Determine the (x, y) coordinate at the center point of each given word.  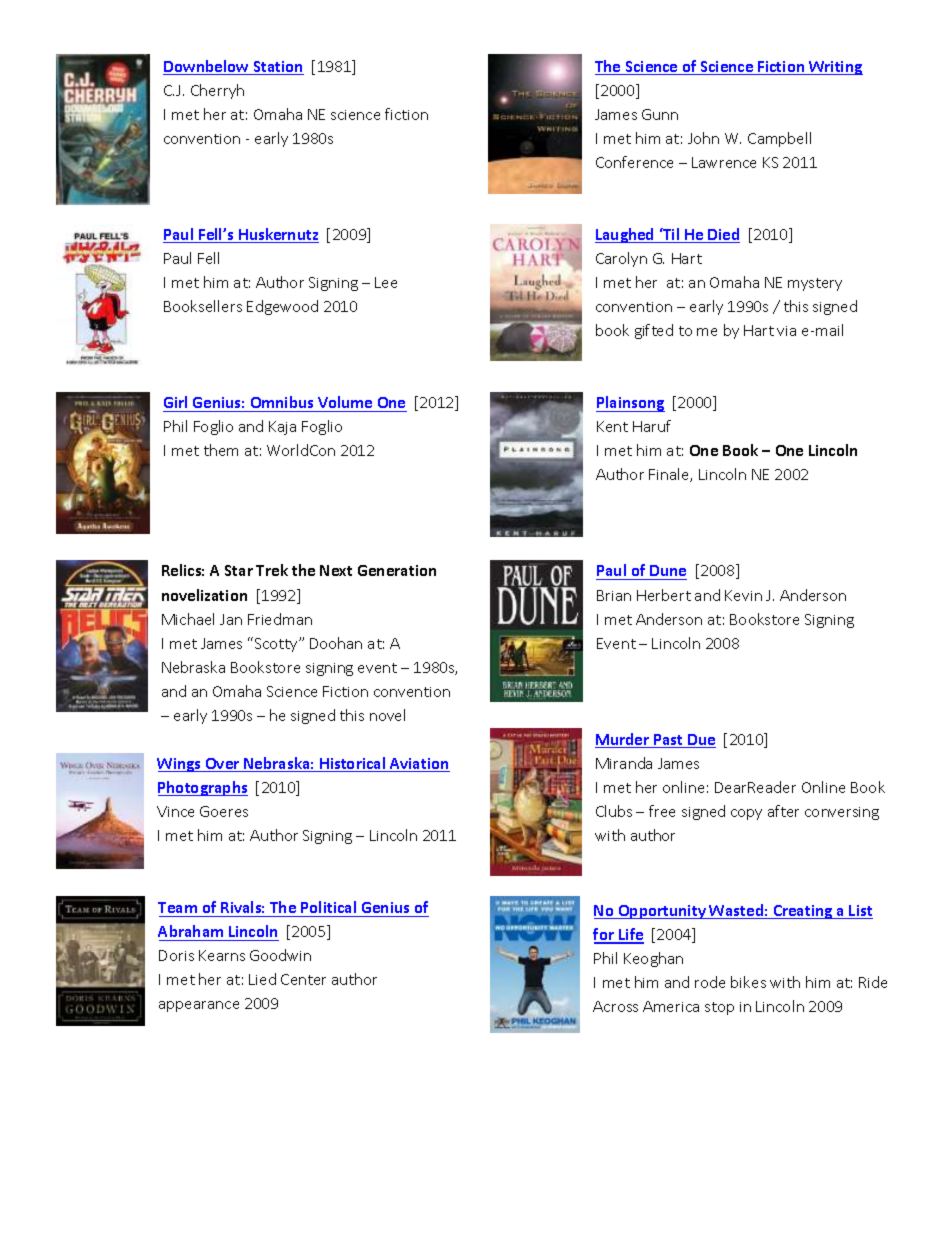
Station (277, 68)
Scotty (277, 645)
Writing (835, 68)
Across (615, 1006)
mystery (815, 284)
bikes (748, 982)
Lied (262, 979)
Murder (623, 740)
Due (701, 741)
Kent (612, 426)
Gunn (660, 114)
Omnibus (282, 402)
